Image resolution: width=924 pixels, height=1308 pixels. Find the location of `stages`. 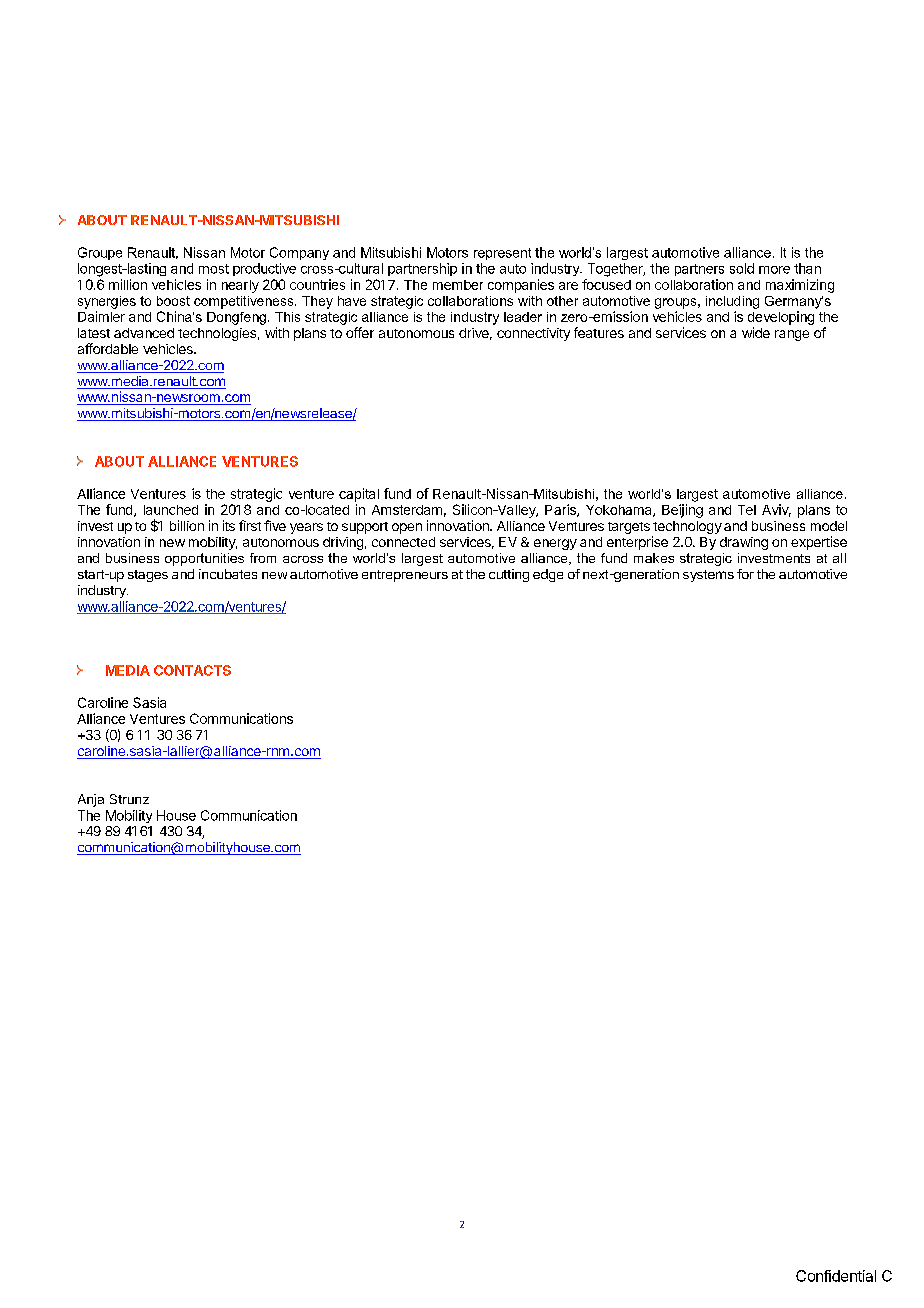

stages is located at coordinates (148, 576).
